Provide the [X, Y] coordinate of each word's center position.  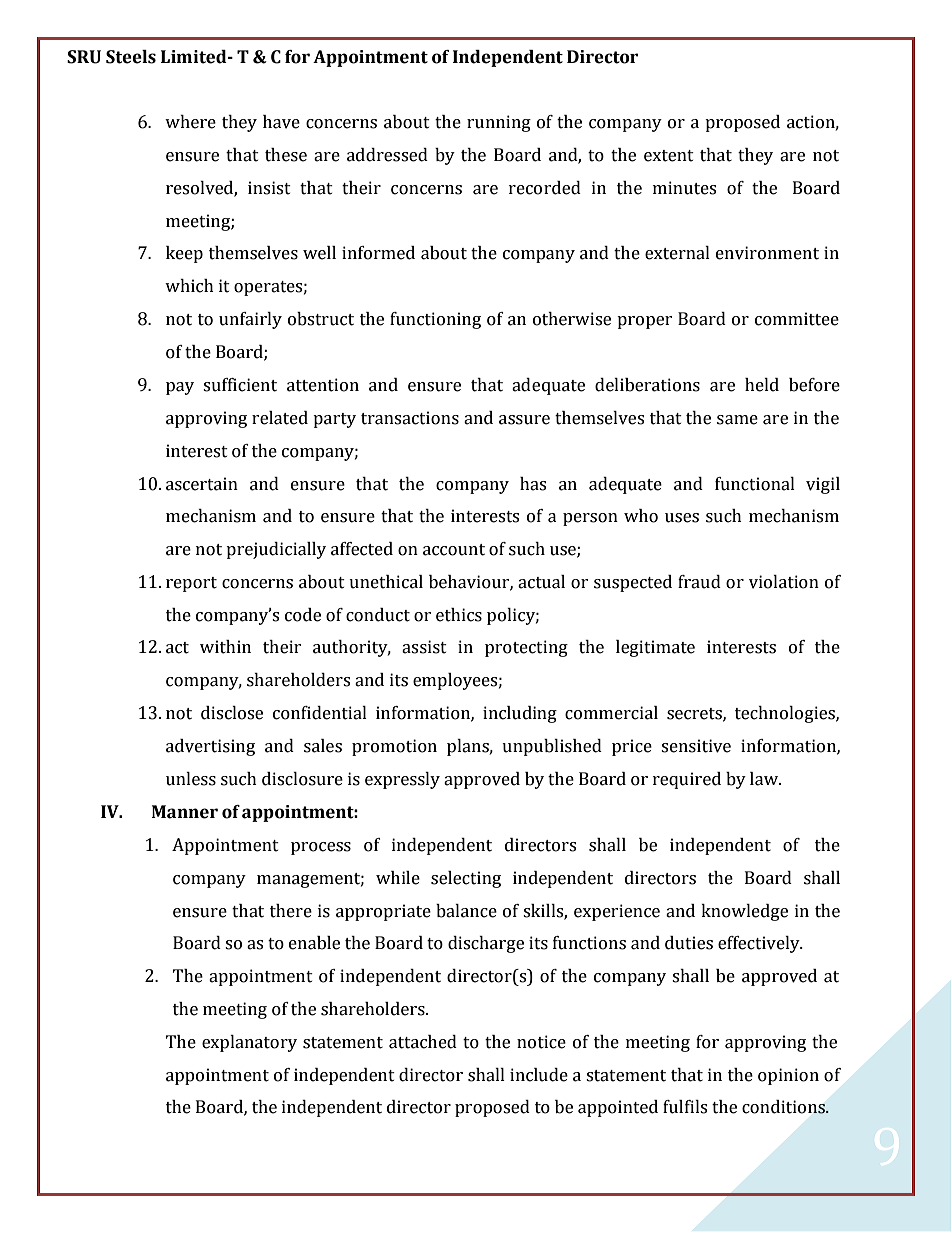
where [190, 122]
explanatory [249, 1043]
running [499, 123]
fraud [699, 582]
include [539, 1075]
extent [669, 156]
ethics [459, 615]
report [191, 584]
